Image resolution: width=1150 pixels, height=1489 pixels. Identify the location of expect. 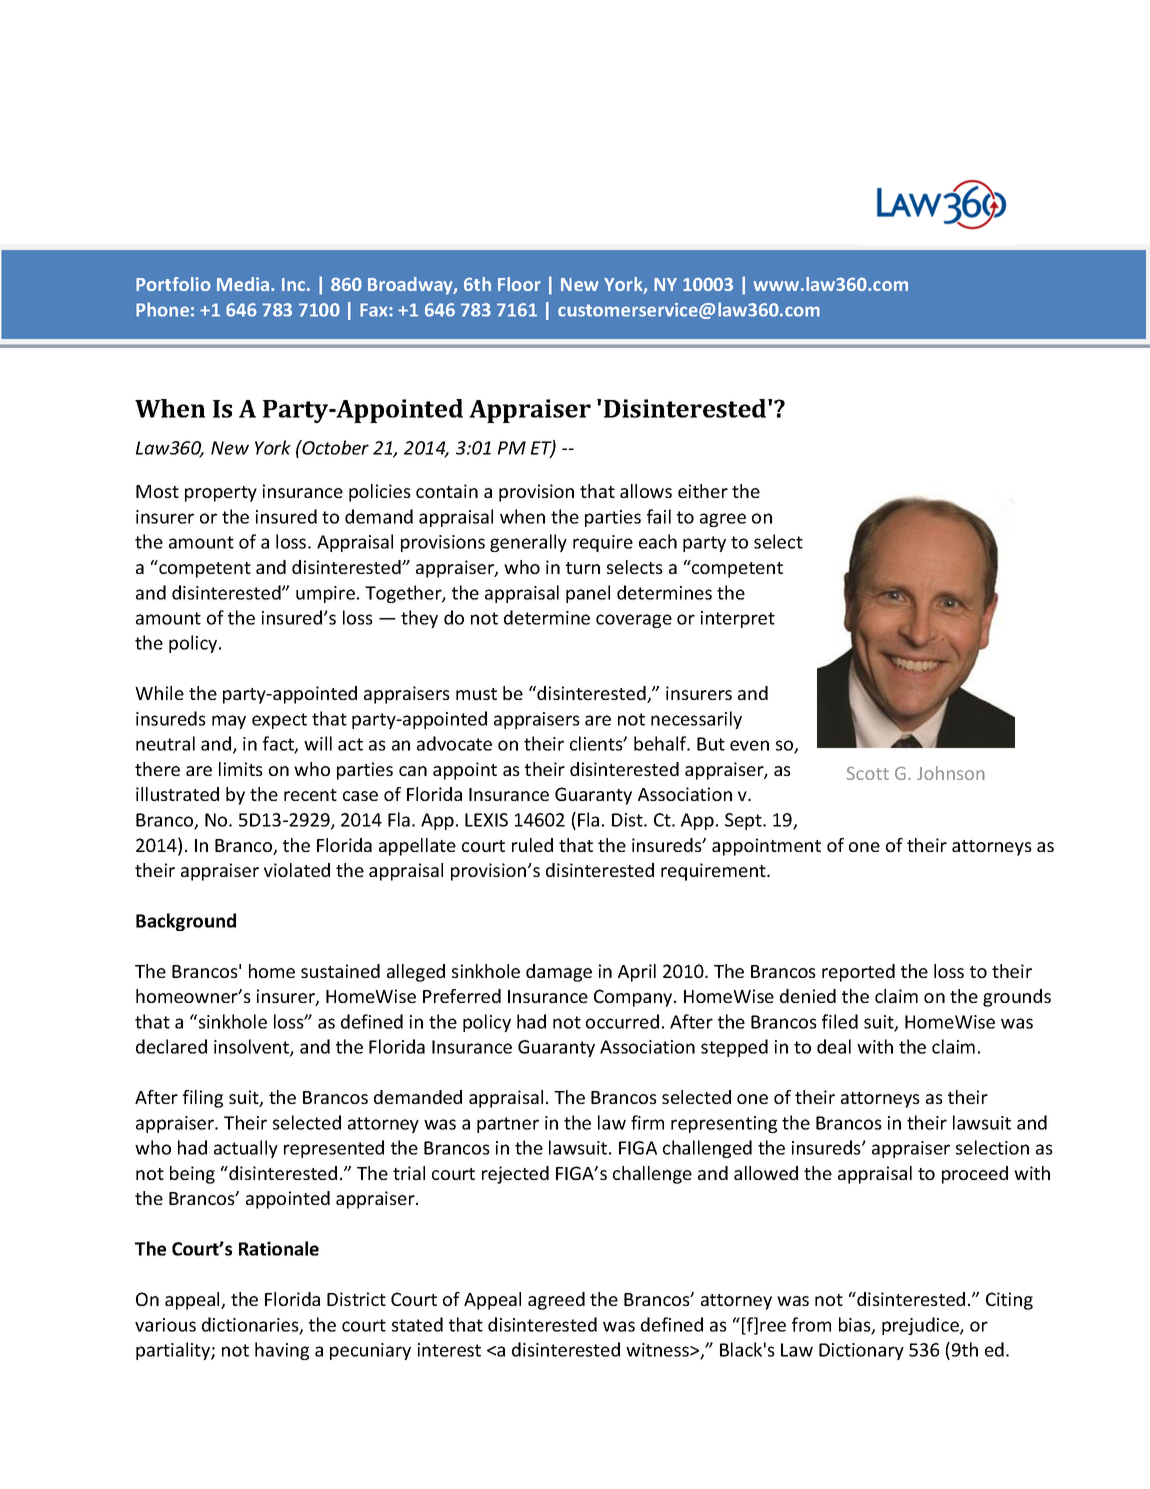
(279, 721).
